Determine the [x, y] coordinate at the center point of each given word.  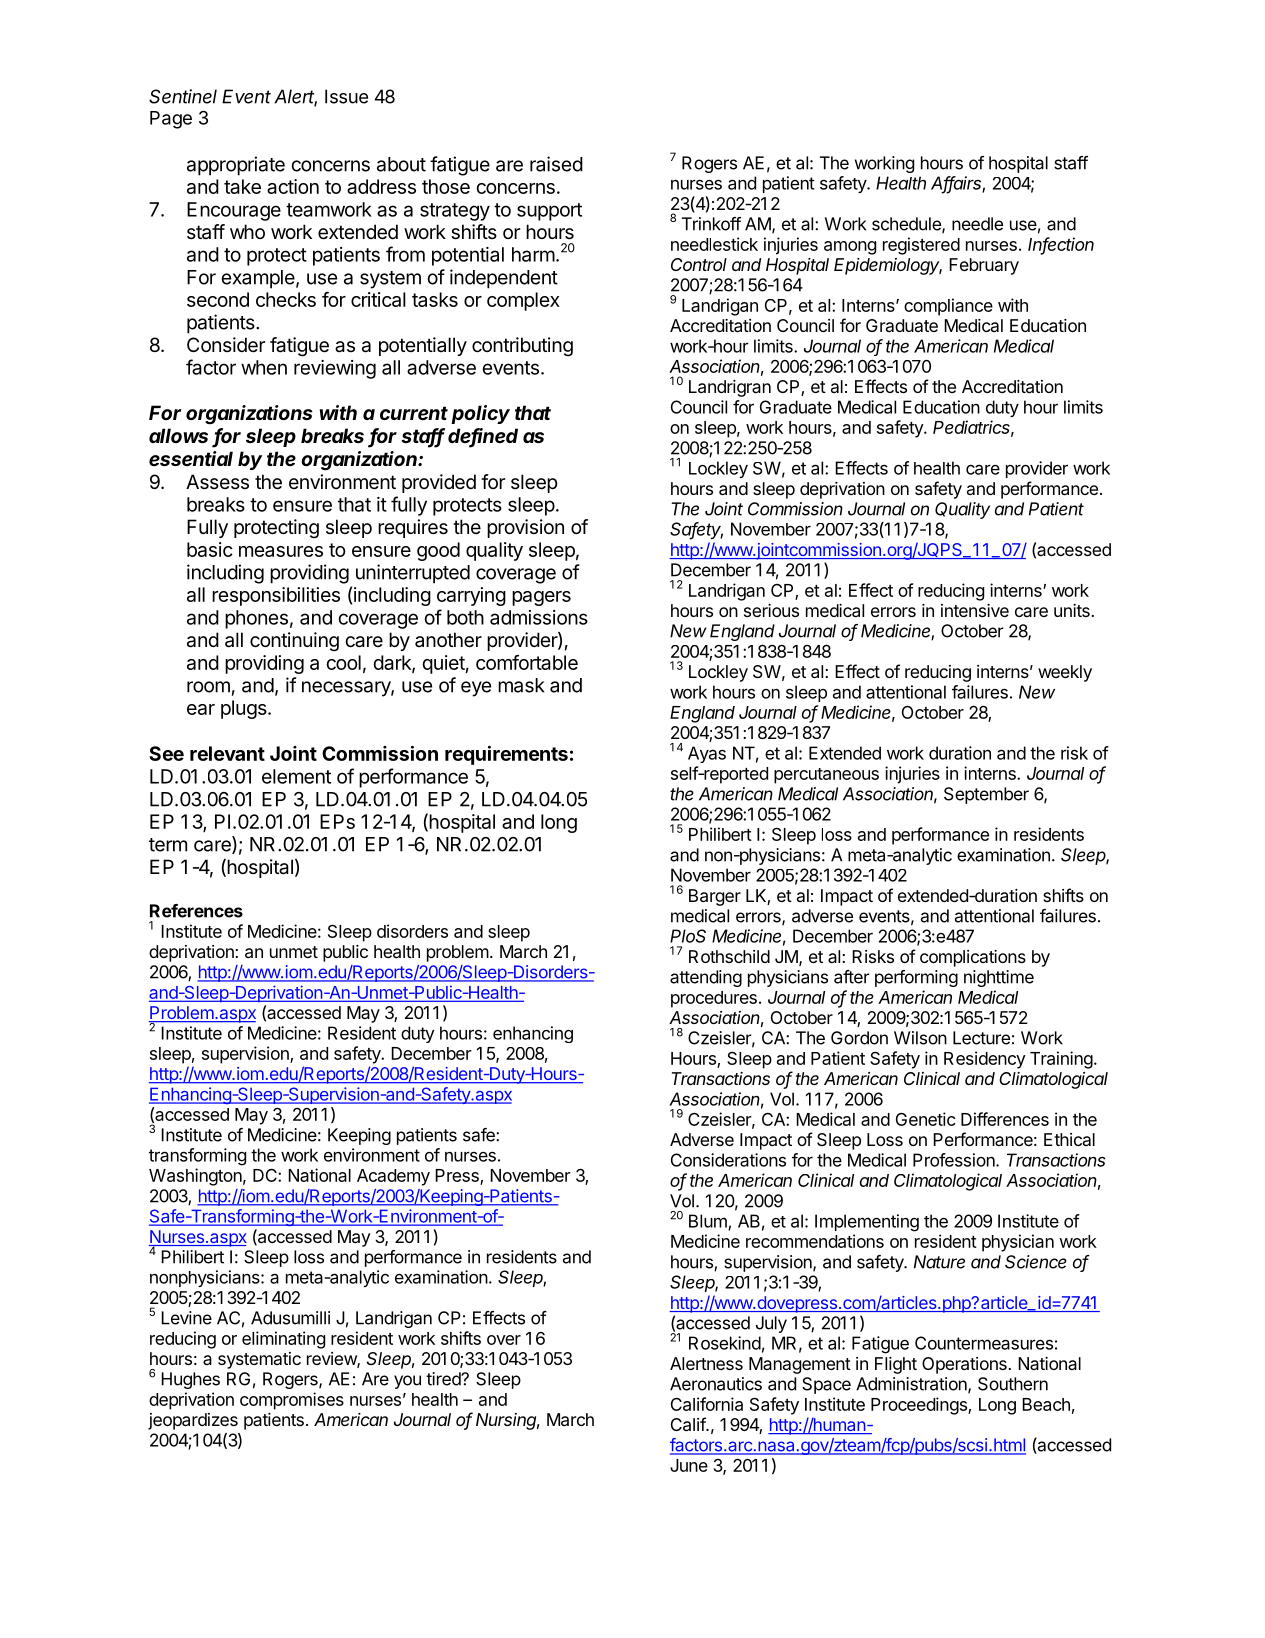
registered [921, 246]
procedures [714, 999]
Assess [217, 482]
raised [556, 164]
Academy [393, 1177]
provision [525, 528]
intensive [975, 610]
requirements [506, 755]
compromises [292, 1401]
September [986, 795]
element [296, 776]
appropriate [236, 166]
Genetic [926, 1119]
